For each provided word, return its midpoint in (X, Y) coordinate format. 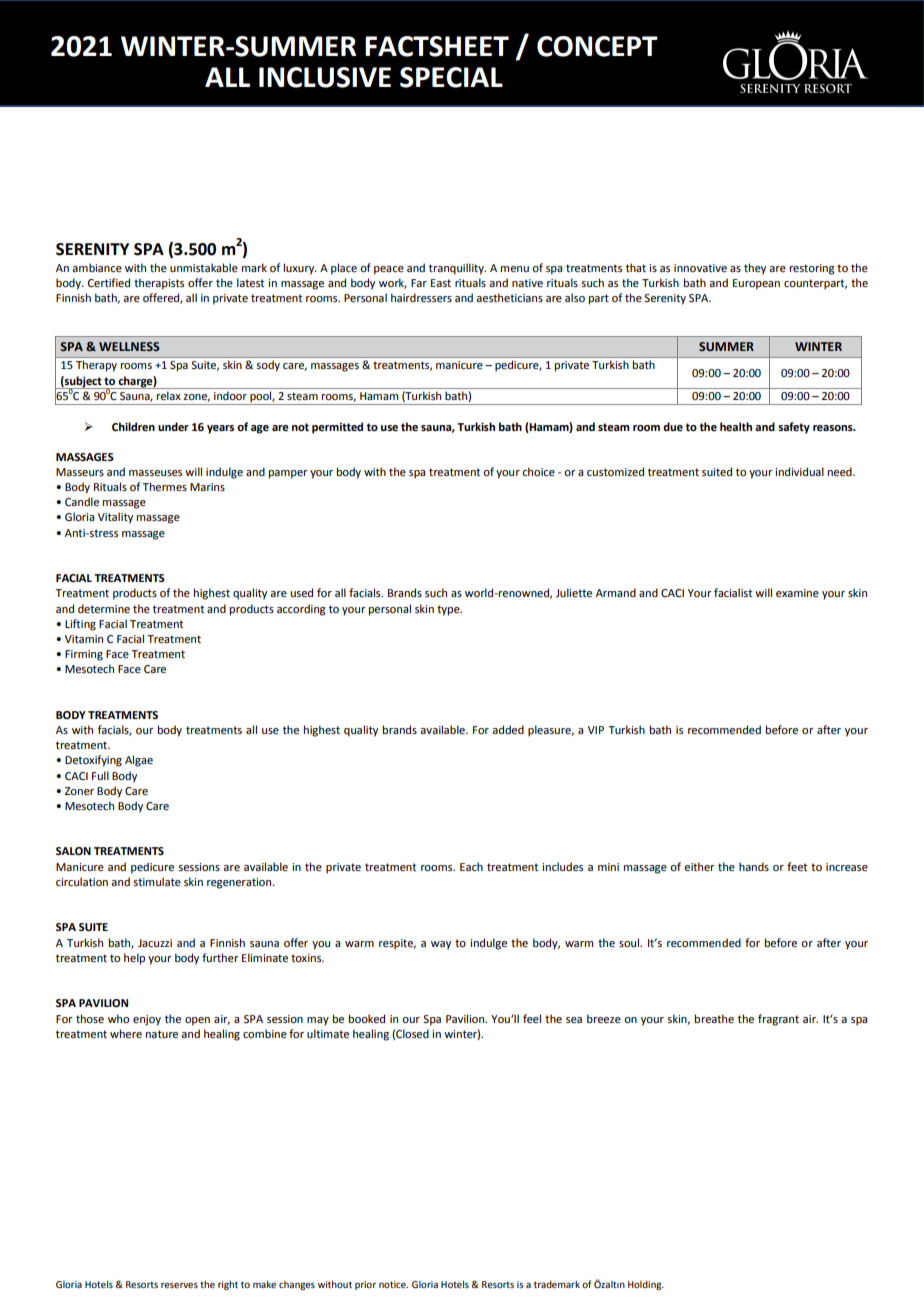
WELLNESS (129, 346)
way (441, 945)
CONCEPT (597, 46)
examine (797, 593)
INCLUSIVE (325, 77)
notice (393, 1284)
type (449, 610)
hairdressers (421, 297)
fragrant (778, 1020)
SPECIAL (451, 77)
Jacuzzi (155, 943)
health (736, 427)
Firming (84, 655)
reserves (179, 1285)
